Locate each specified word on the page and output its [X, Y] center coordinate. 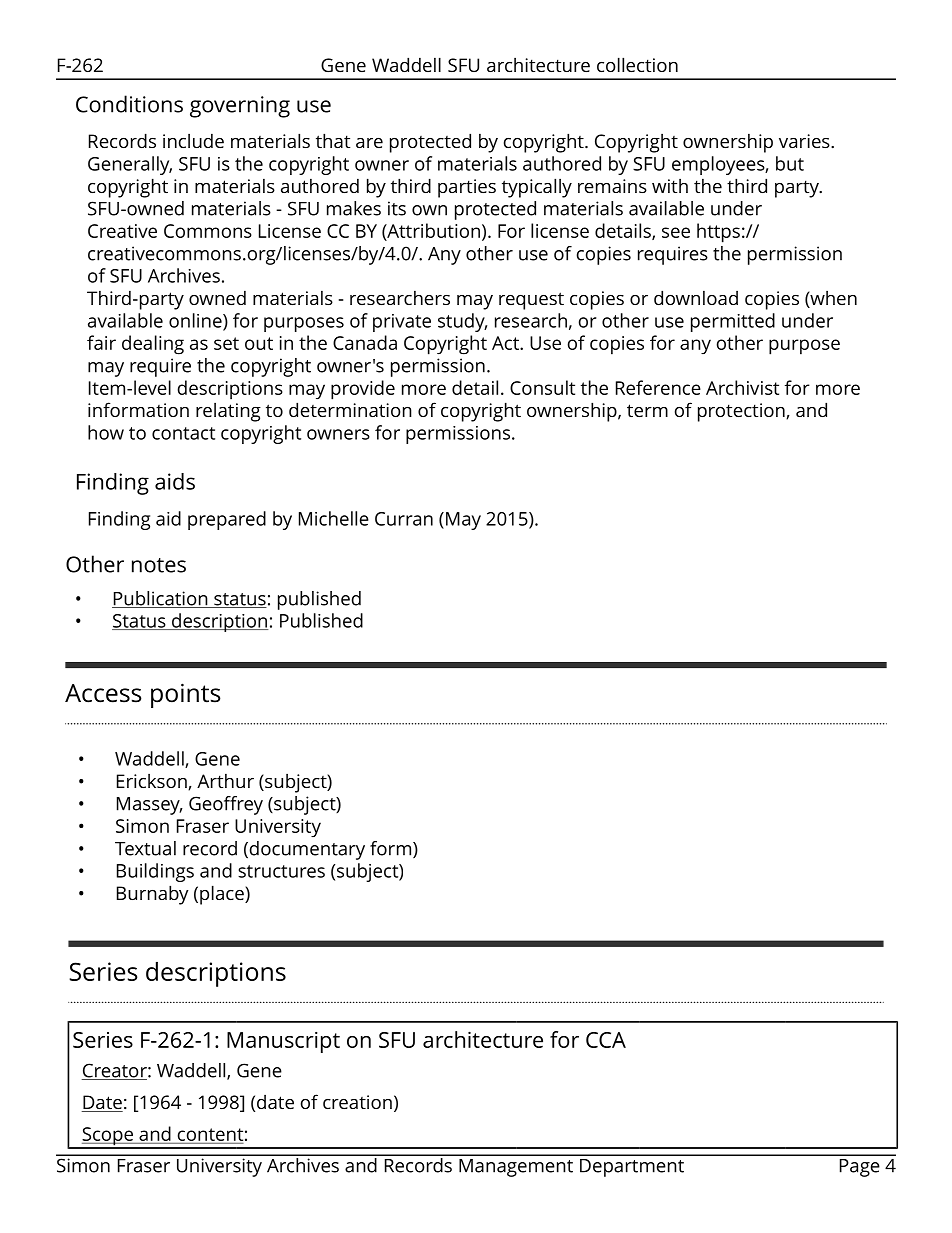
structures [281, 871]
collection [637, 64]
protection [742, 412]
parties [467, 188]
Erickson [153, 782]
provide [363, 390]
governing [240, 107]
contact [183, 433]
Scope [107, 1137]
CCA [606, 1040]
